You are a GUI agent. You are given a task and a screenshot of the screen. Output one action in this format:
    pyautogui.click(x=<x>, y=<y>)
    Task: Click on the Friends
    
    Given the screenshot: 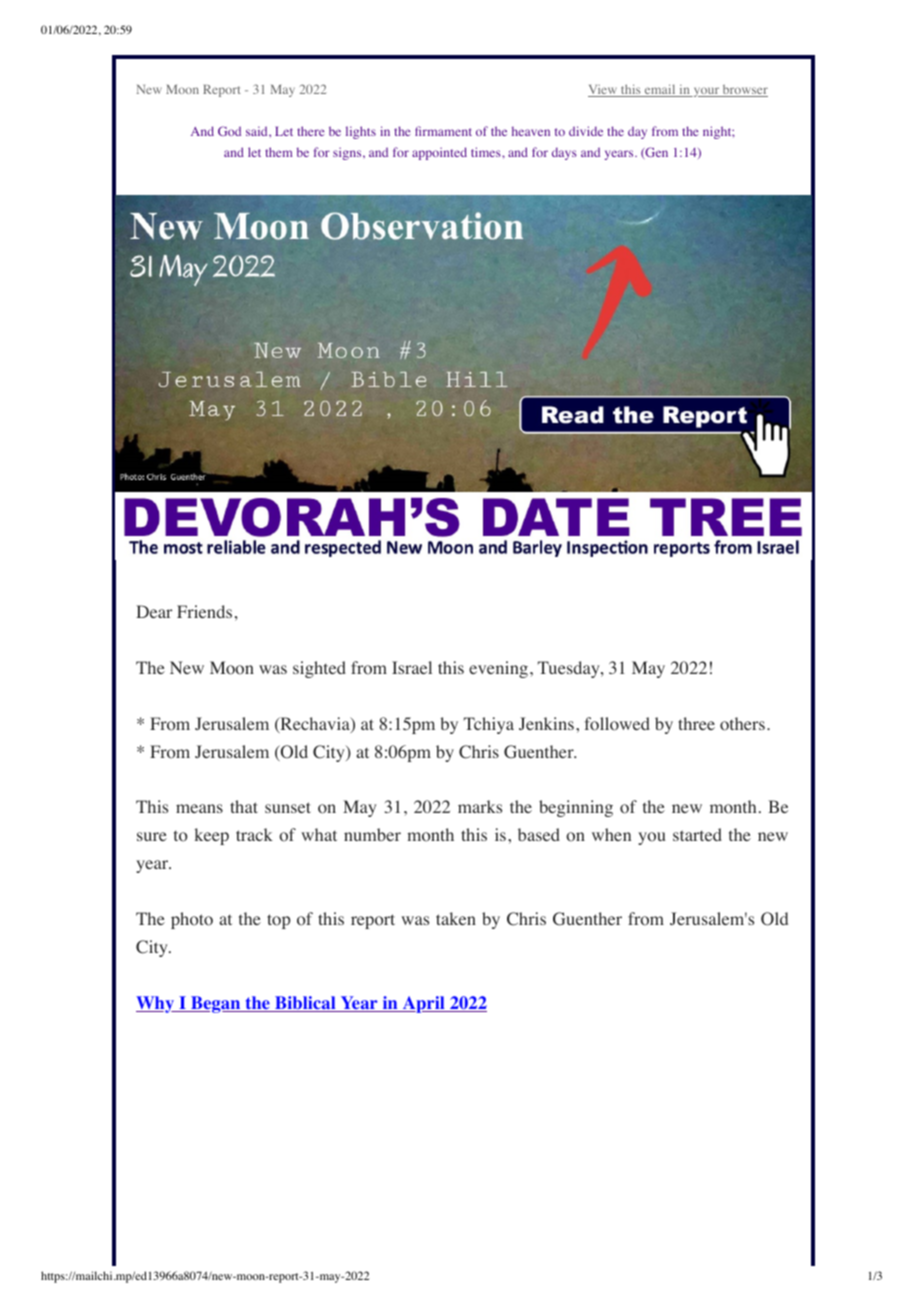 What is the action you would take?
    pyautogui.click(x=204, y=611)
